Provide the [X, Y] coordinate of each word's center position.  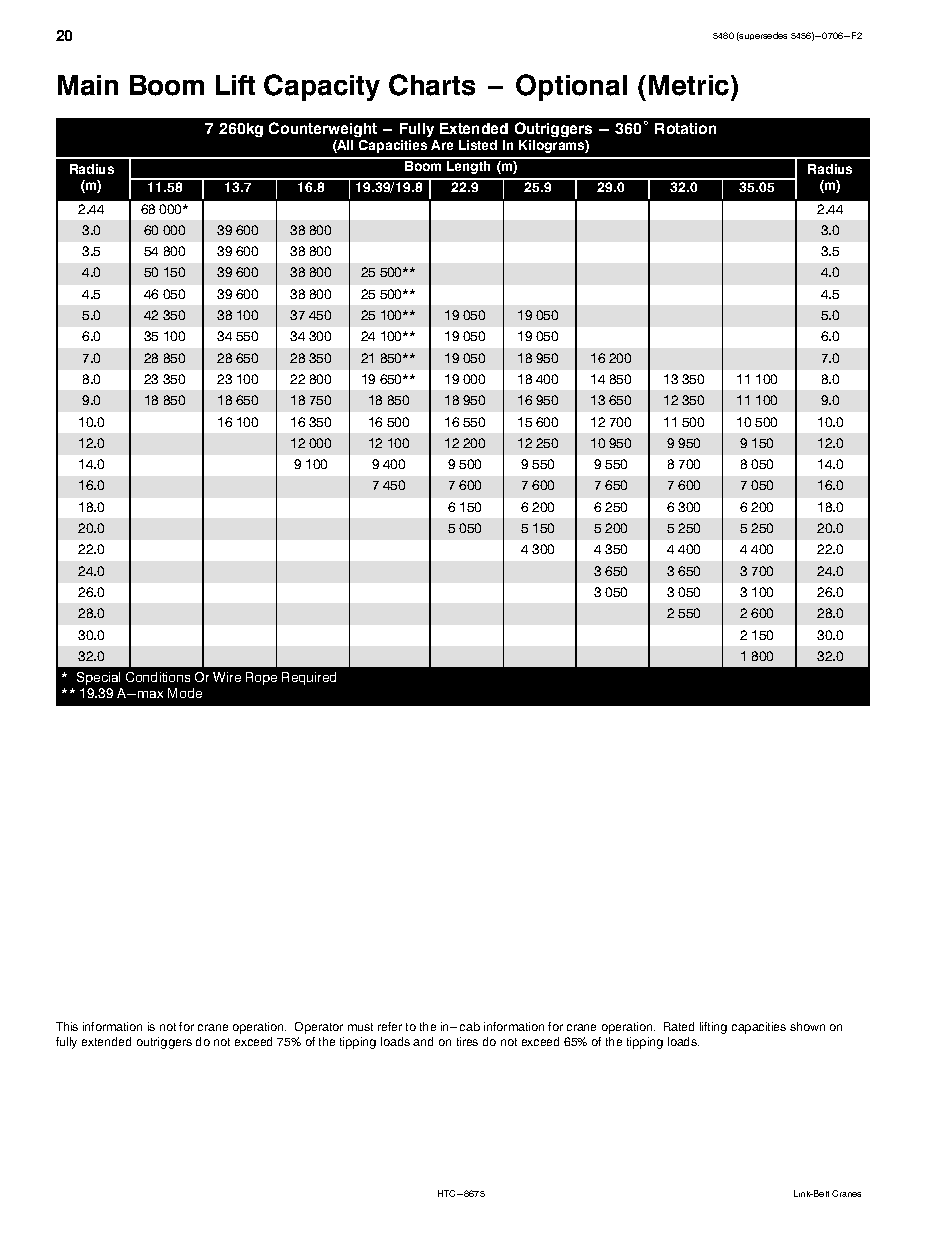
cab [470, 1026]
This [67, 1026]
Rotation [685, 128]
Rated [679, 1026]
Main [88, 85]
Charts [432, 85]
